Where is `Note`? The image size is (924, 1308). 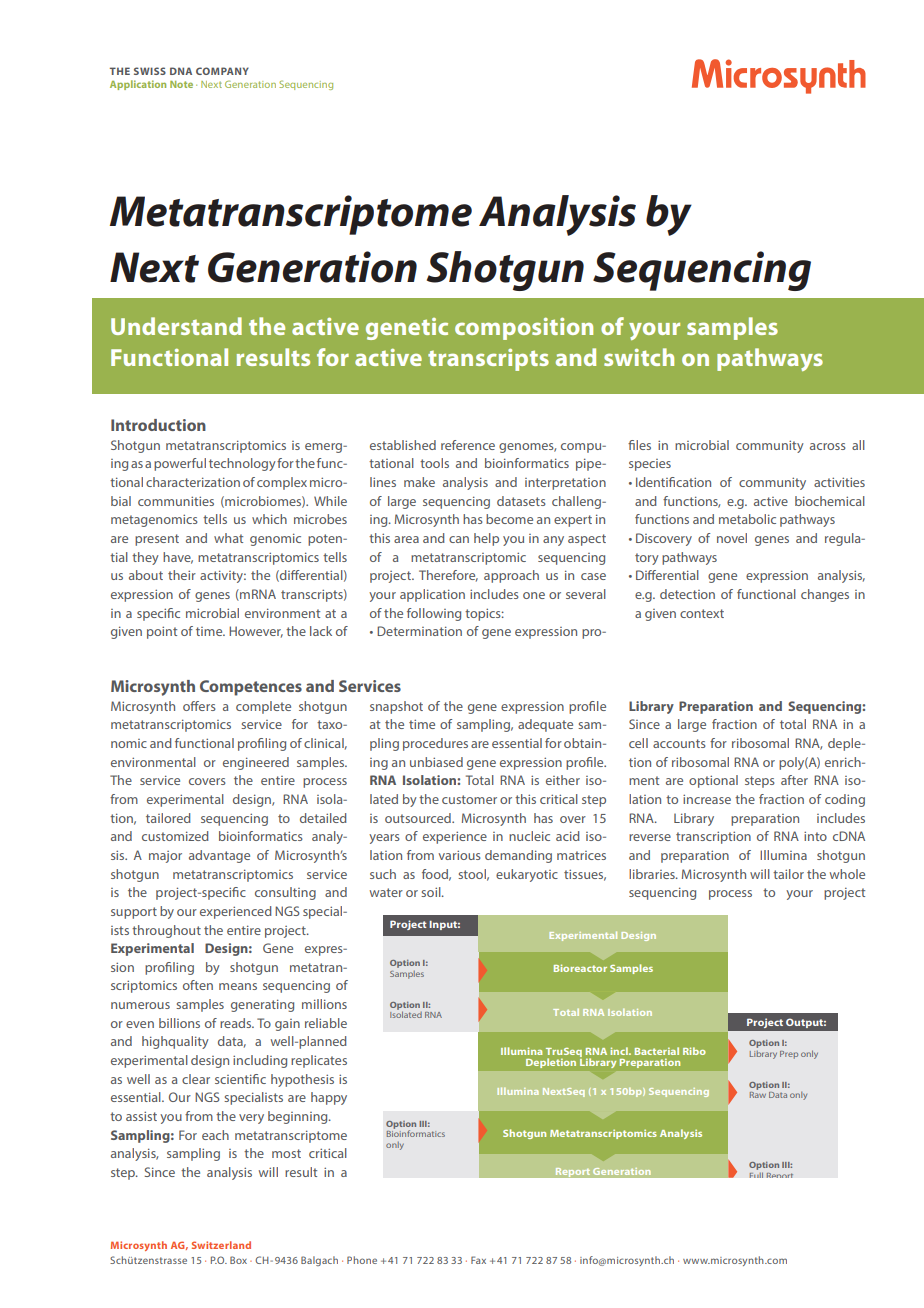 Note is located at coordinates (181, 84).
